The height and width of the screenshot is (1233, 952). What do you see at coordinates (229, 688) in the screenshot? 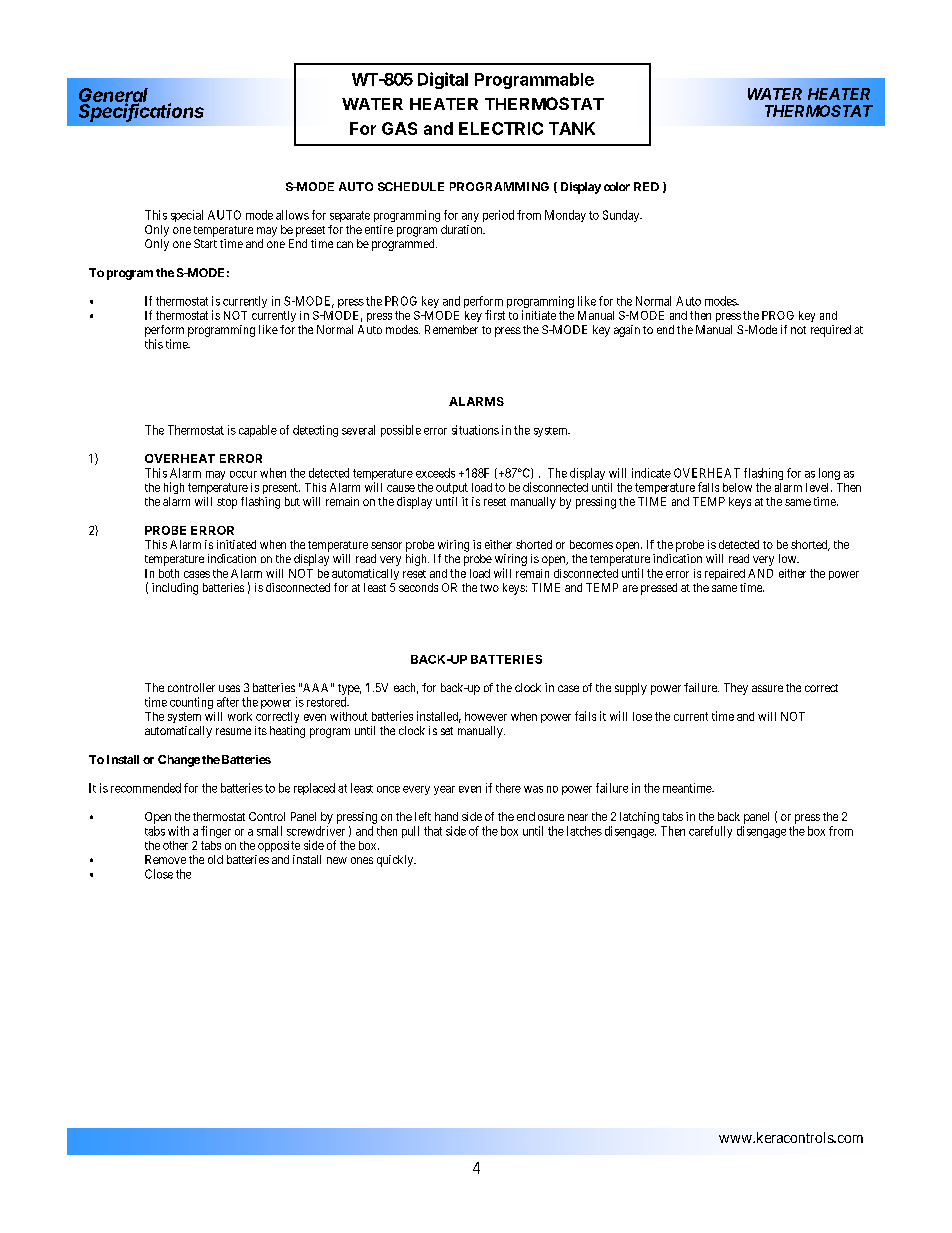
I see `uses` at bounding box center [229, 688].
